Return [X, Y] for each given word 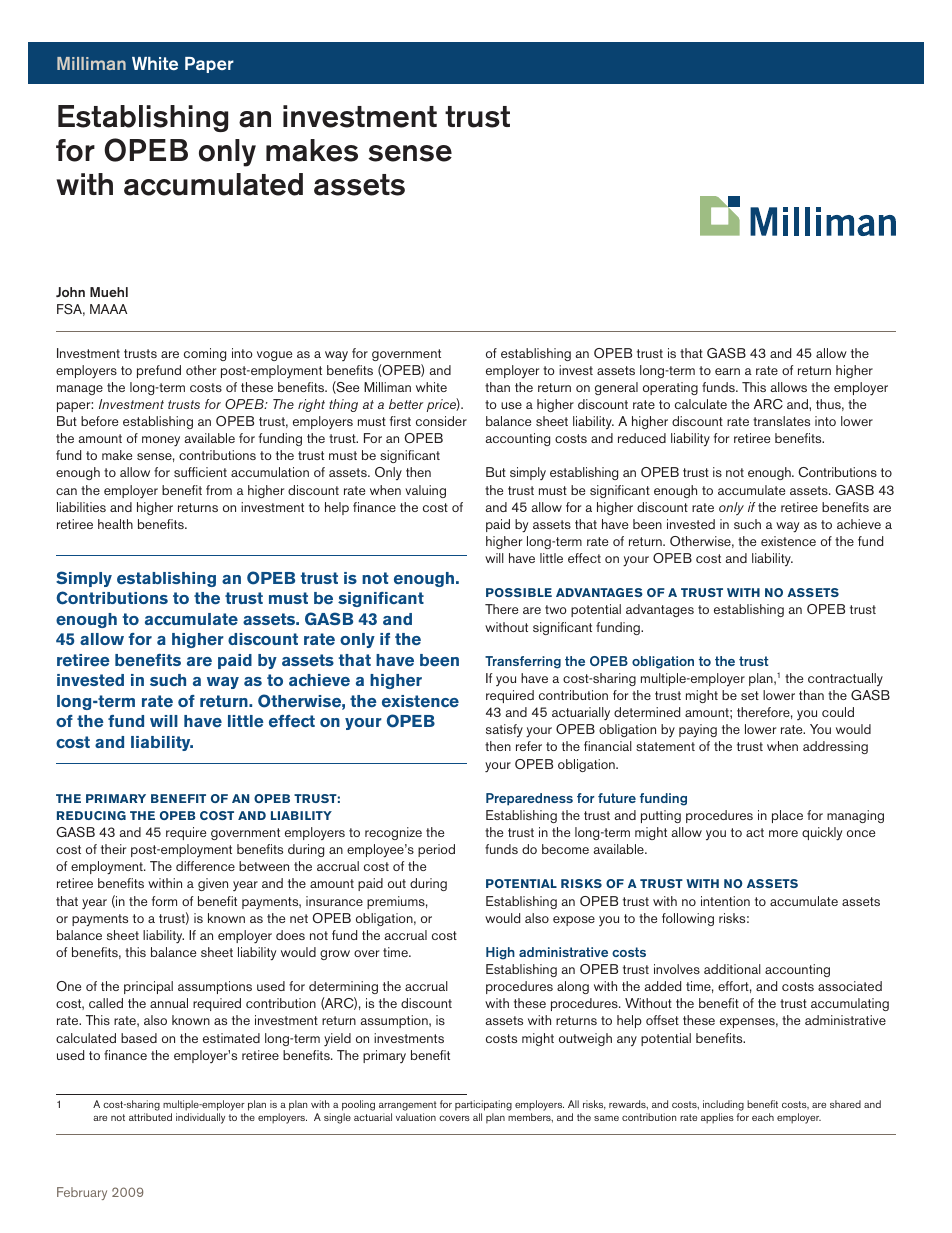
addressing [835, 747]
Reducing [91, 815]
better [406, 404]
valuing [425, 491]
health [115, 524]
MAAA [108, 309]
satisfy [504, 730]
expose [574, 921]
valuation [416, 1117]
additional [732, 969]
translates [781, 421]
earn [727, 371]
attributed [150, 1117]
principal [148, 987]
